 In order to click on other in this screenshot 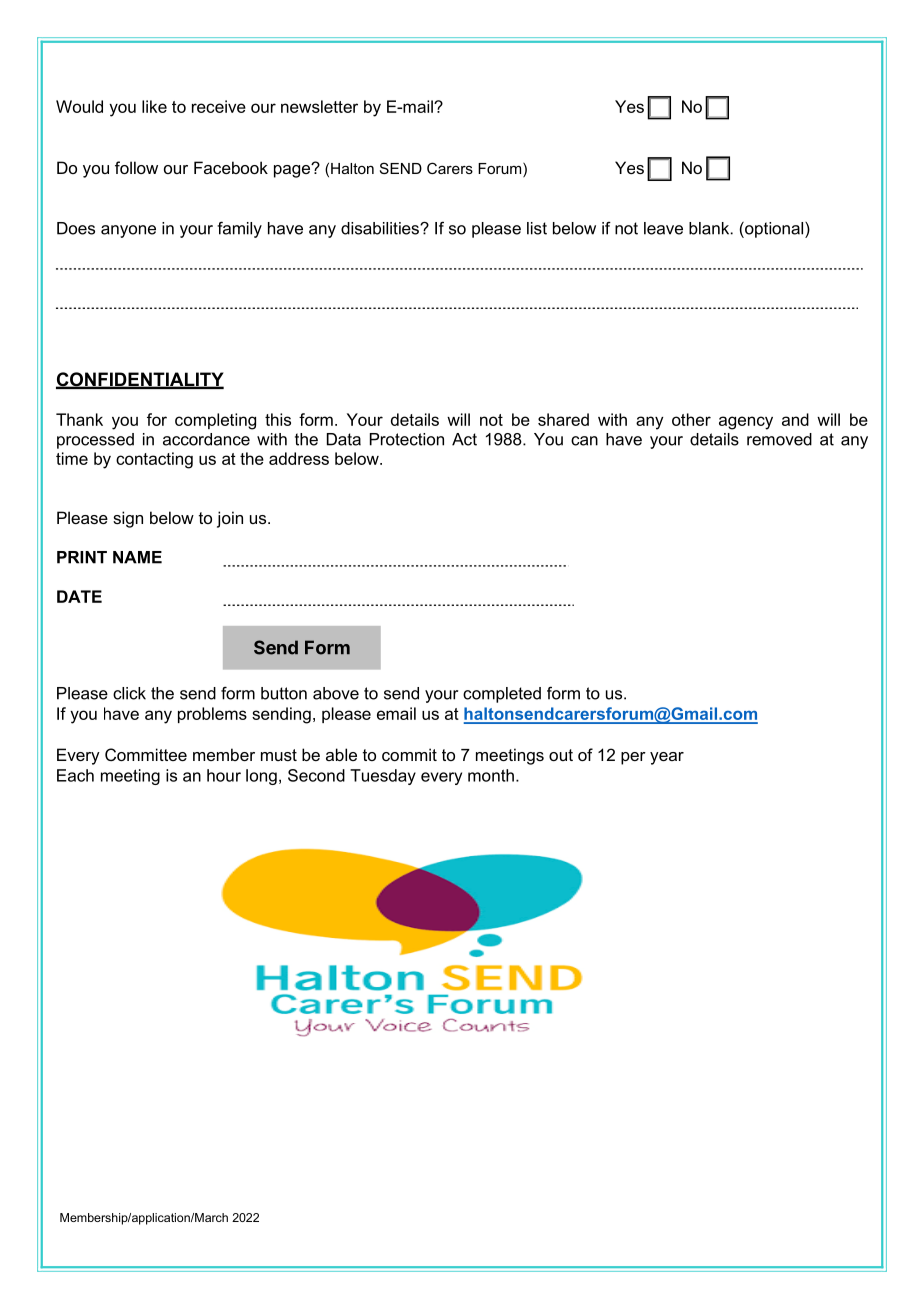, I will do `click(691, 419)`.
